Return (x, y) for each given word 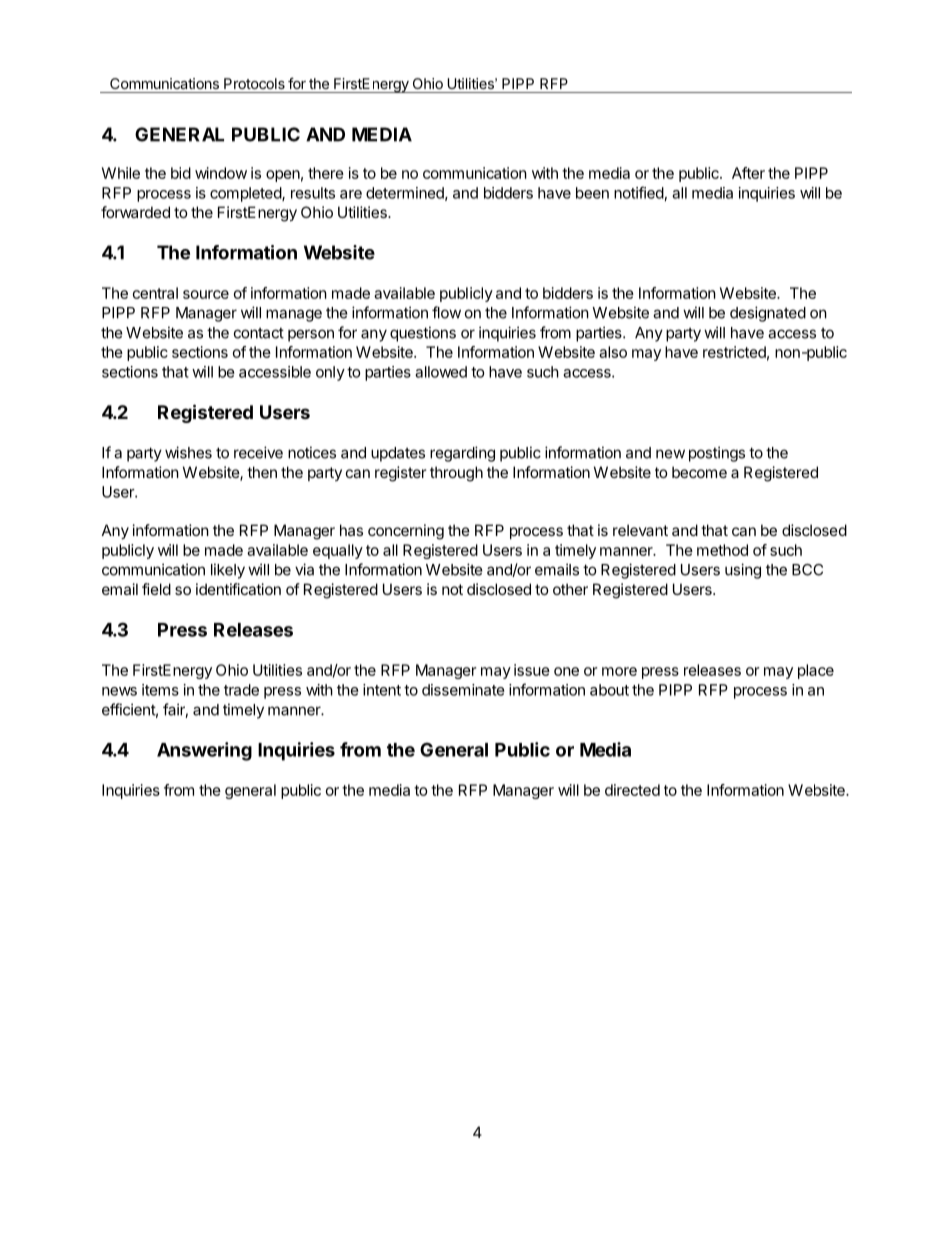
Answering (204, 751)
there (326, 173)
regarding (462, 454)
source (206, 294)
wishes (188, 452)
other (570, 589)
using (743, 571)
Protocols (254, 83)
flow (446, 312)
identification (238, 589)
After (748, 173)
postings (717, 454)
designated (768, 314)
